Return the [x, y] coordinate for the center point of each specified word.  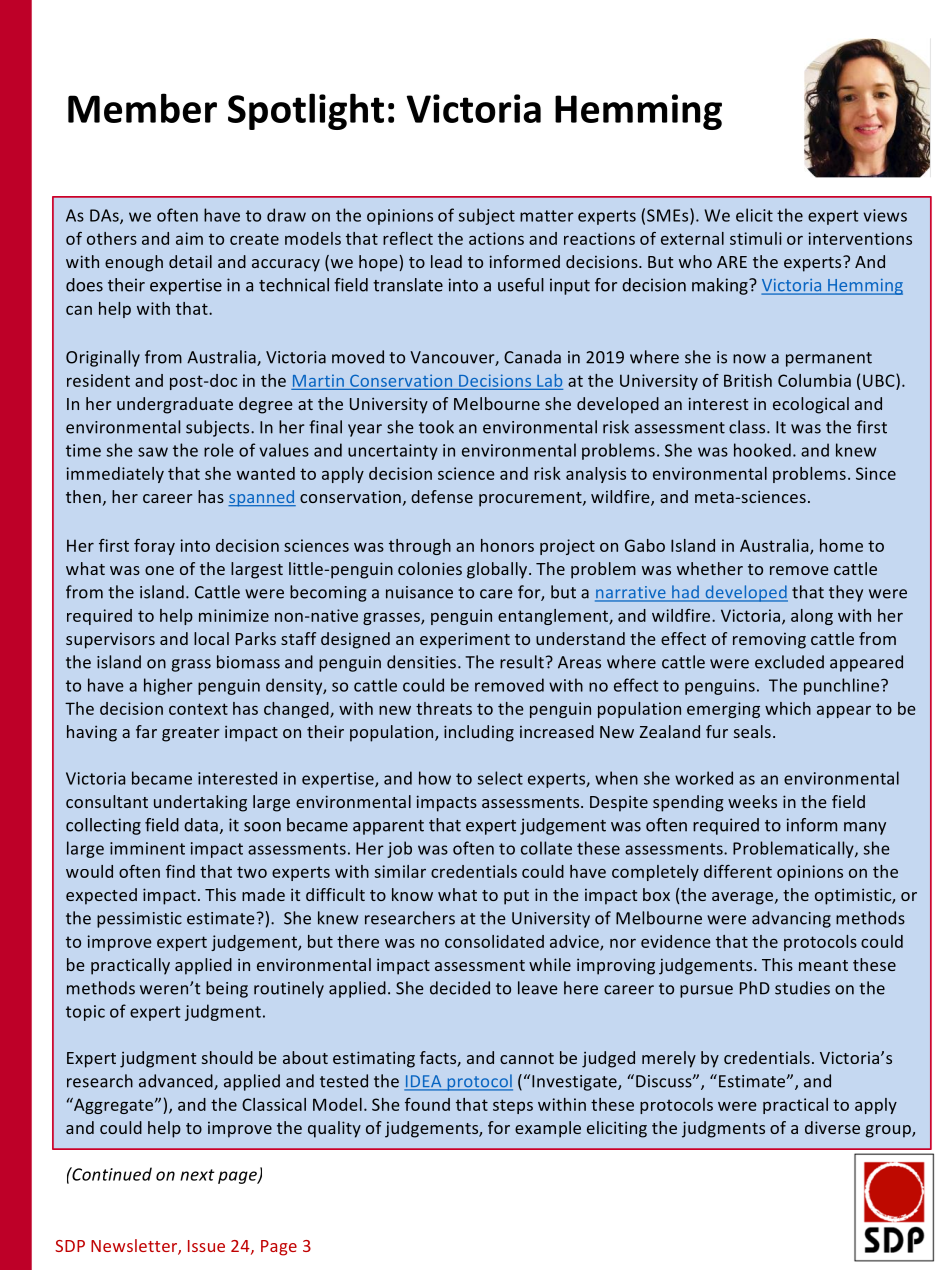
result [522, 662]
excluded [789, 662]
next [197, 1175]
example [548, 1129]
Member [142, 108]
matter [547, 216]
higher [168, 686]
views [885, 215]
